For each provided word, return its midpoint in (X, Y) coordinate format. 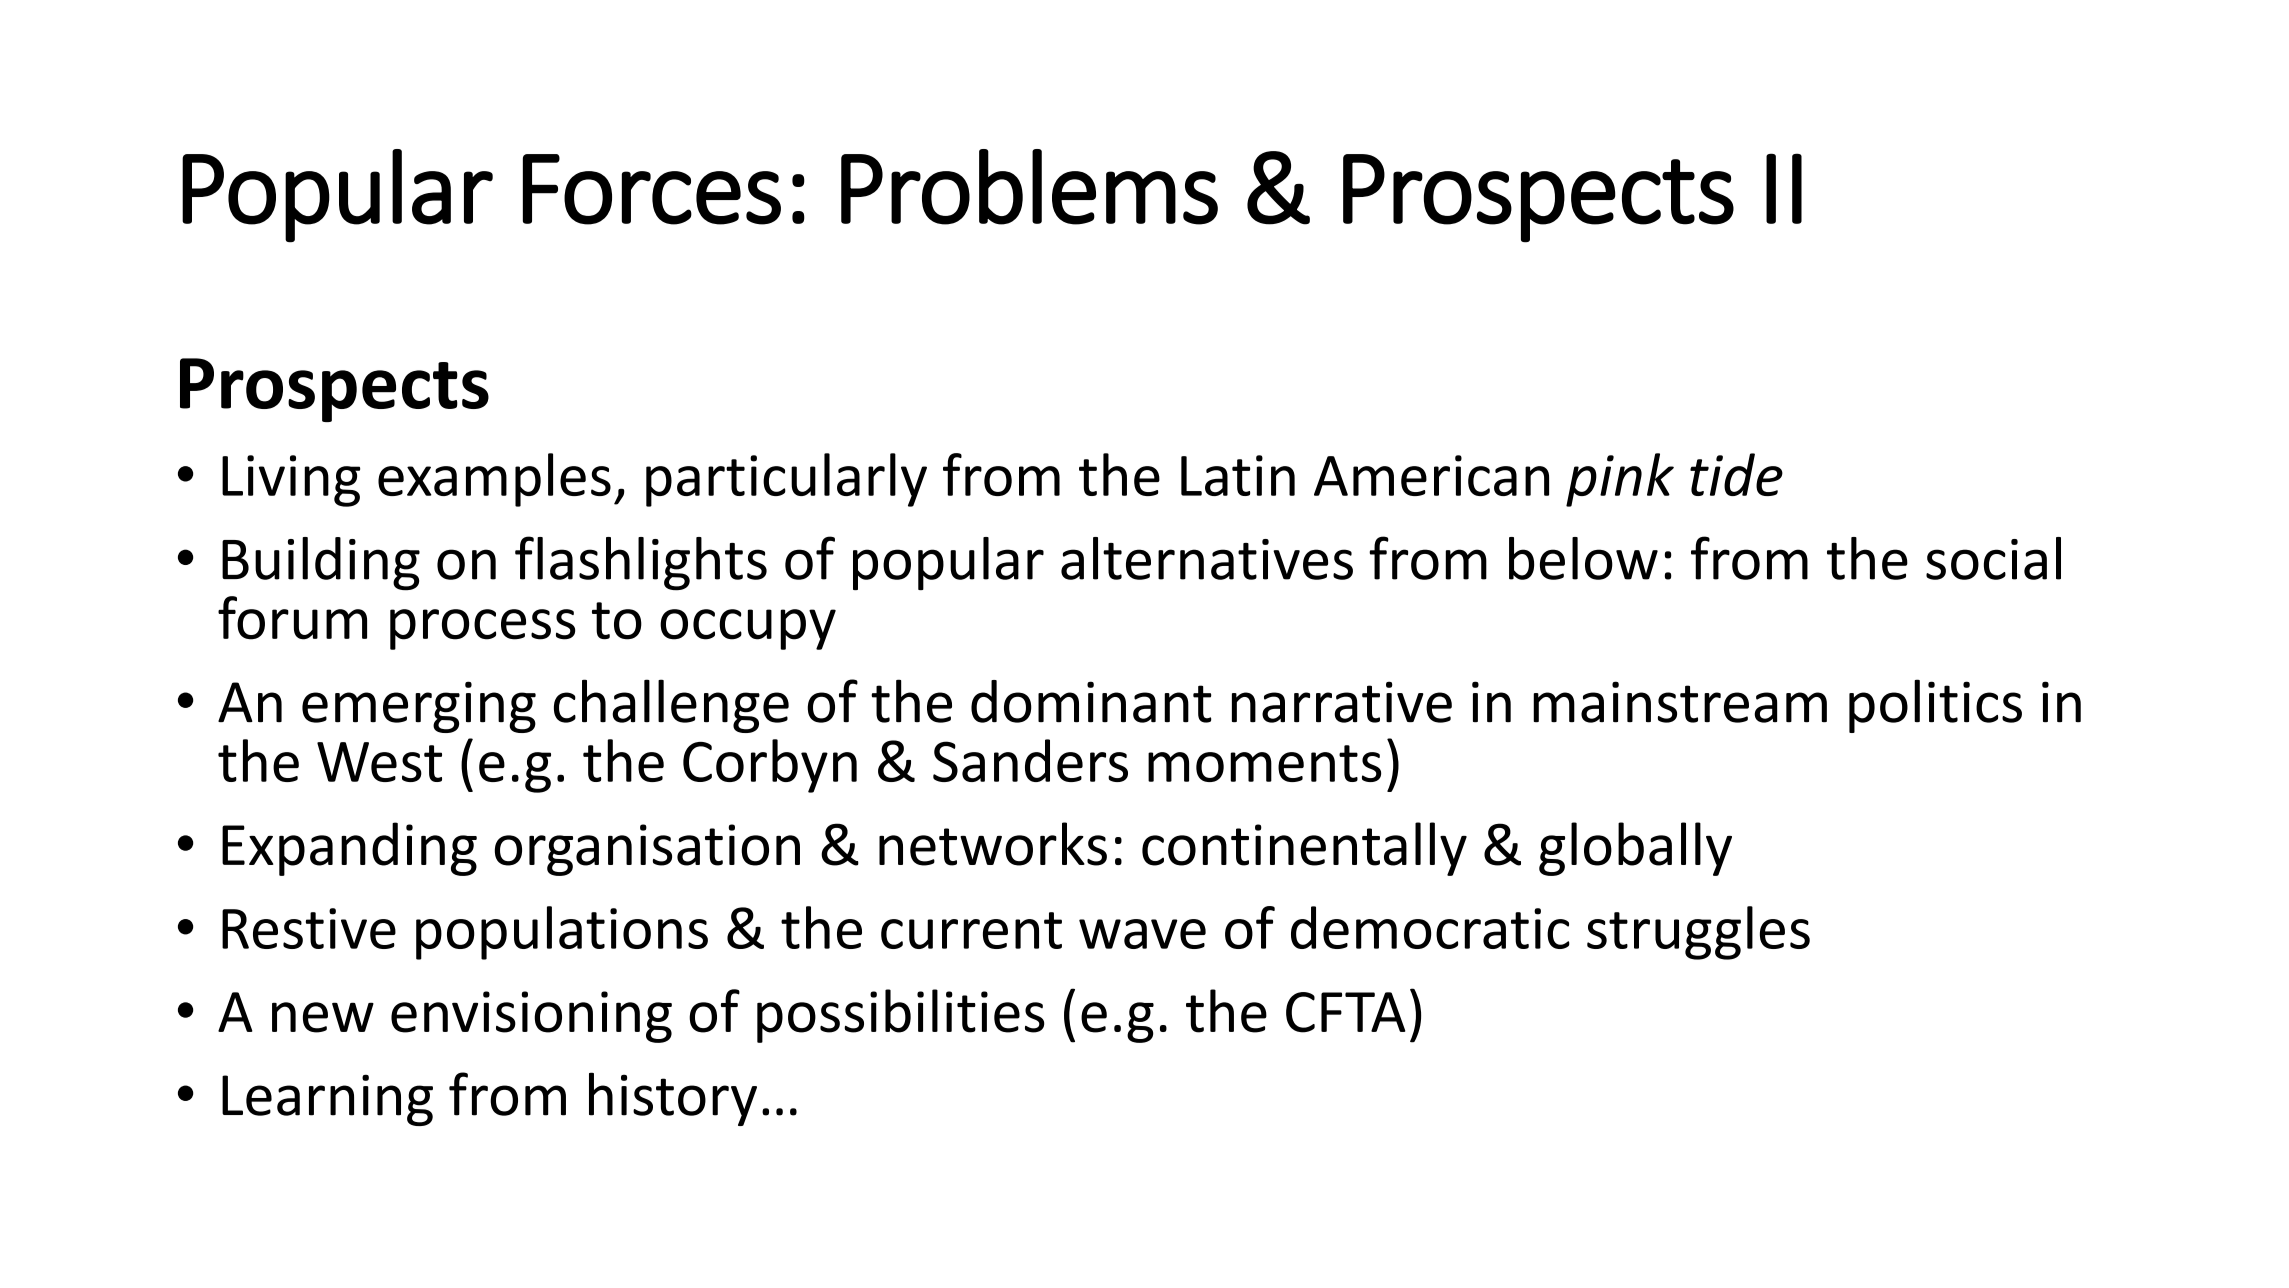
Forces (652, 189)
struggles (1698, 933)
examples (494, 480)
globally (1635, 849)
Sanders (1030, 760)
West (379, 762)
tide (1736, 474)
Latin (1238, 475)
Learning (327, 1100)
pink (1620, 480)
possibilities (901, 1016)
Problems (1029, 187)
